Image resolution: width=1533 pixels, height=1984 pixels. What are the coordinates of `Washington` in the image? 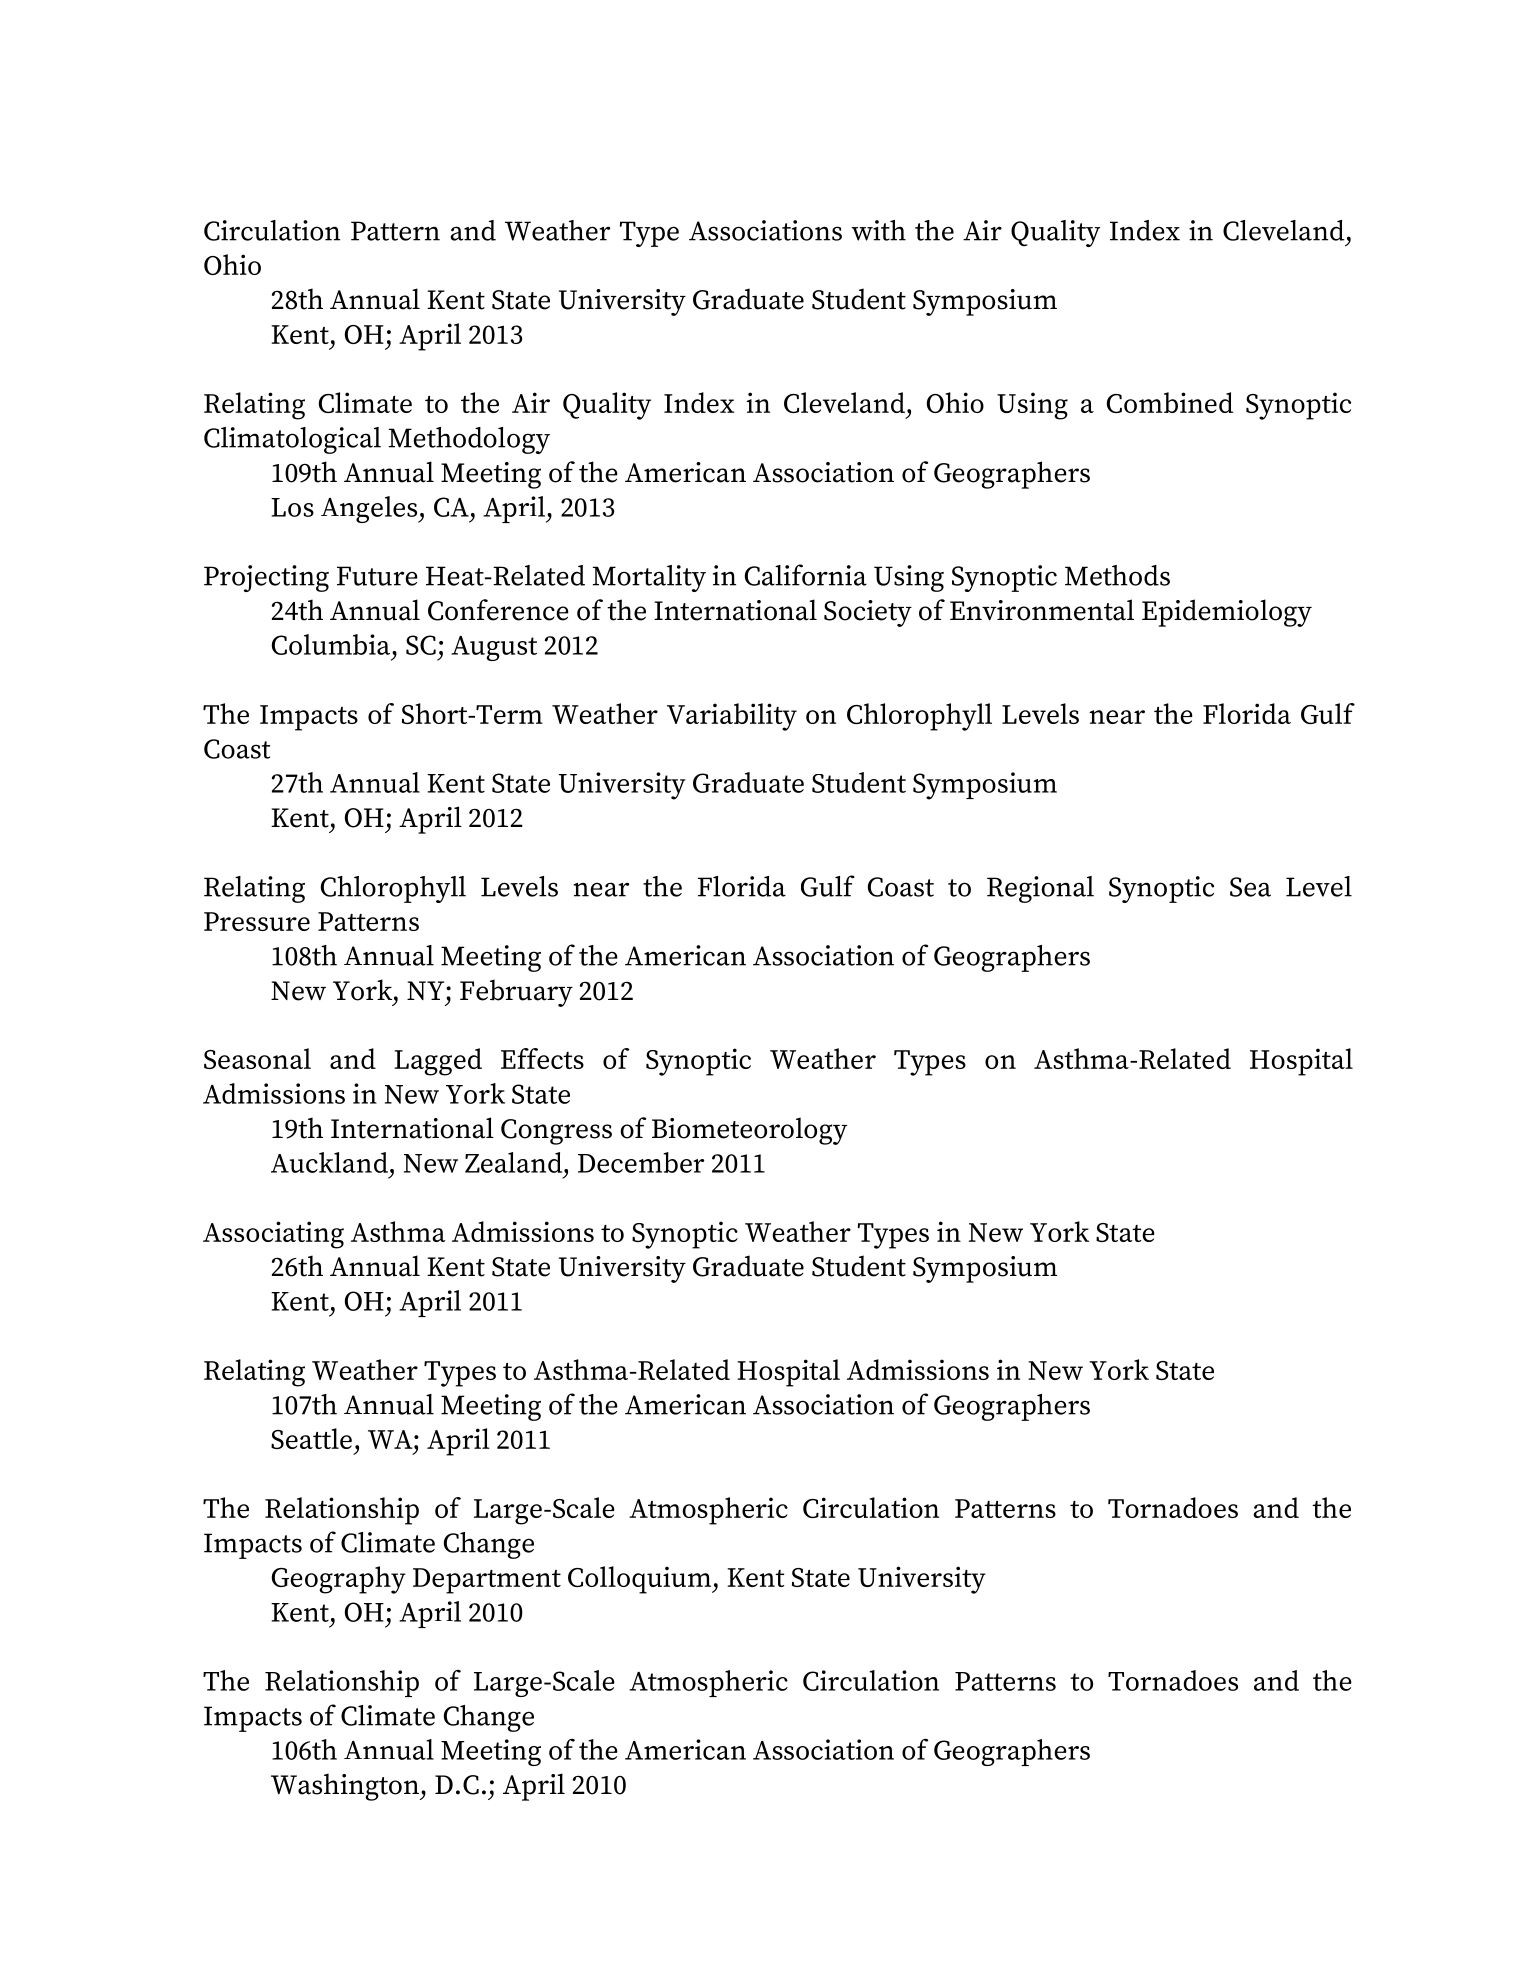 It's located at (346, 1787).
